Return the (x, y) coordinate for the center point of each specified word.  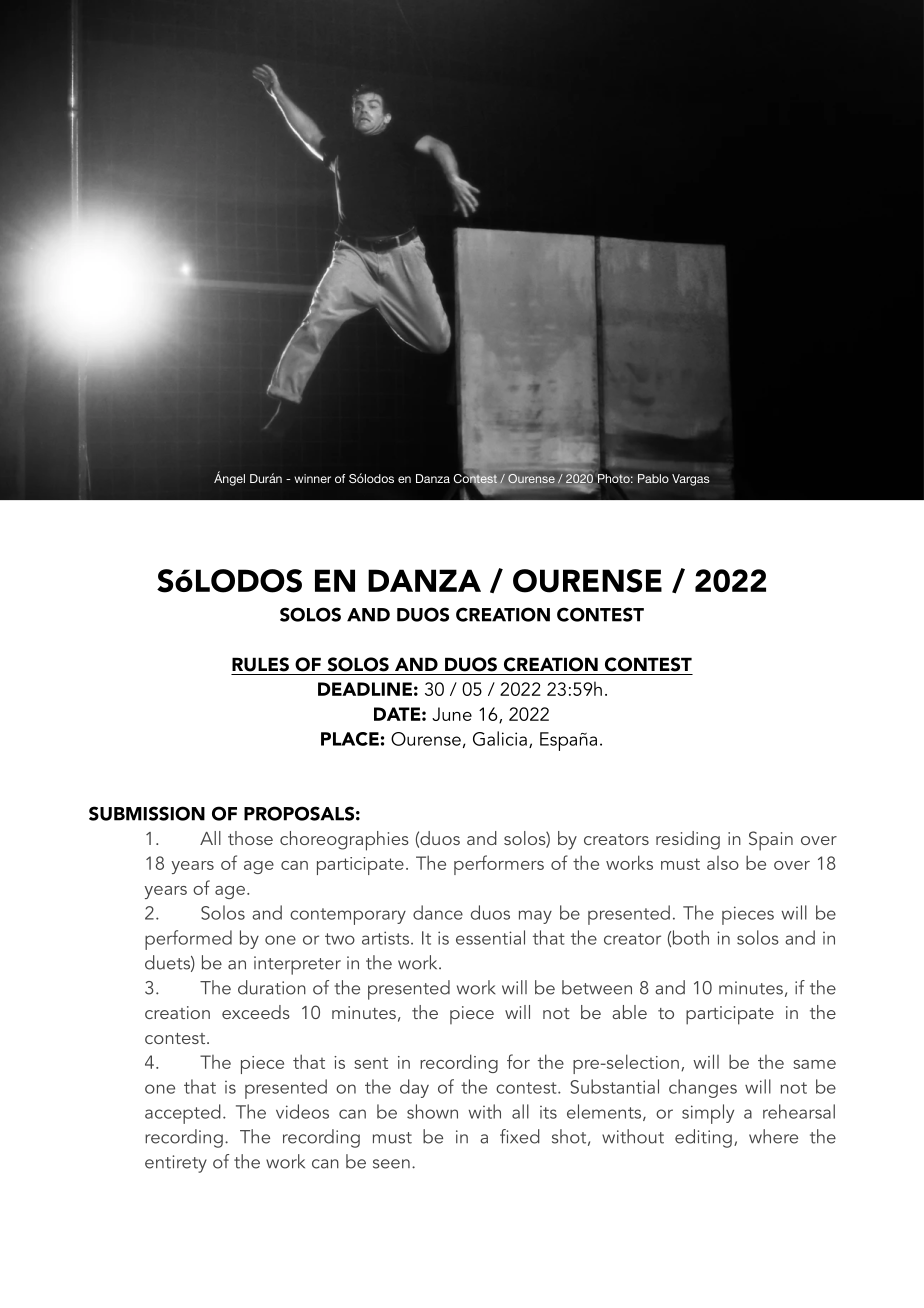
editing (703, 1138)
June (452, 714)
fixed (520, 1136)
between (597, 987)
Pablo (653, 478)
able (629, 1012)
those (250, 838)
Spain (771, 841)
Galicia (500, 738)
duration (272, 987)
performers (499, 865)
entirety (176, 1164)
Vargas (691, 480)
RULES (260, 664)
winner (312, 478)
